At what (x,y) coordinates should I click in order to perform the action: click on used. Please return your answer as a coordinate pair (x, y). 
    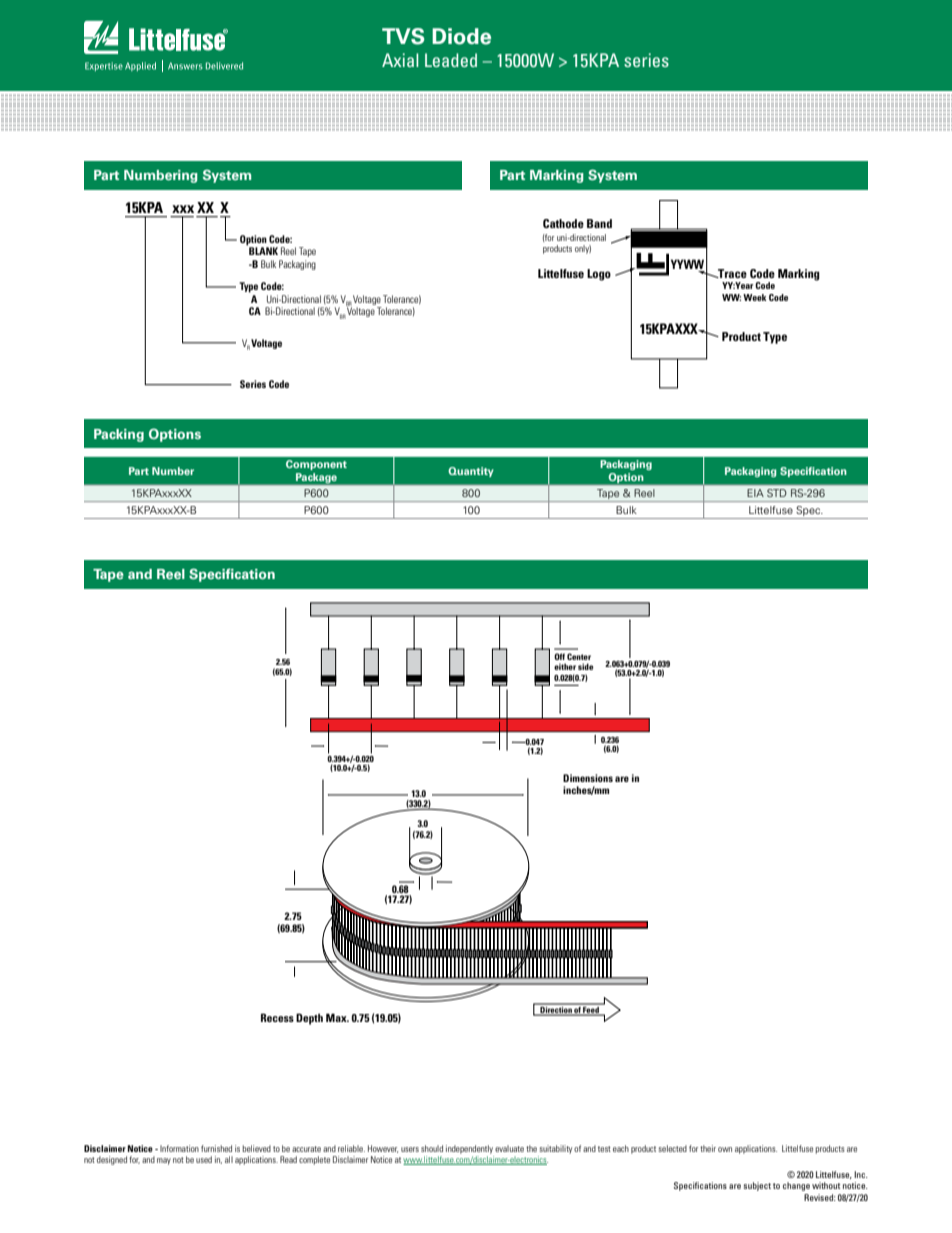
    Looking at the image, I should click on (204, 1159).
